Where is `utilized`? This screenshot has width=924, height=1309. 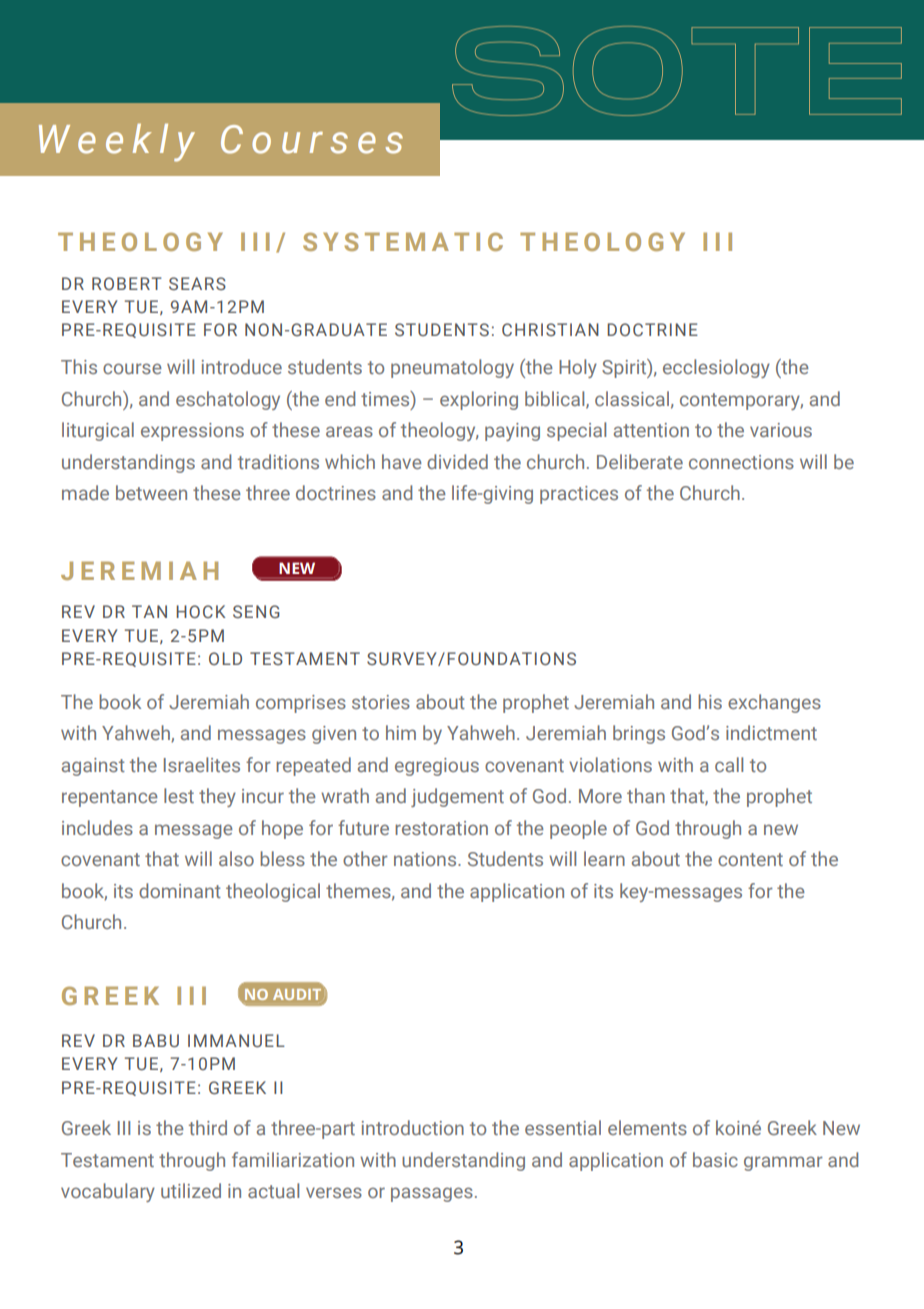
utilized is located at coordinates (191, 1190).
